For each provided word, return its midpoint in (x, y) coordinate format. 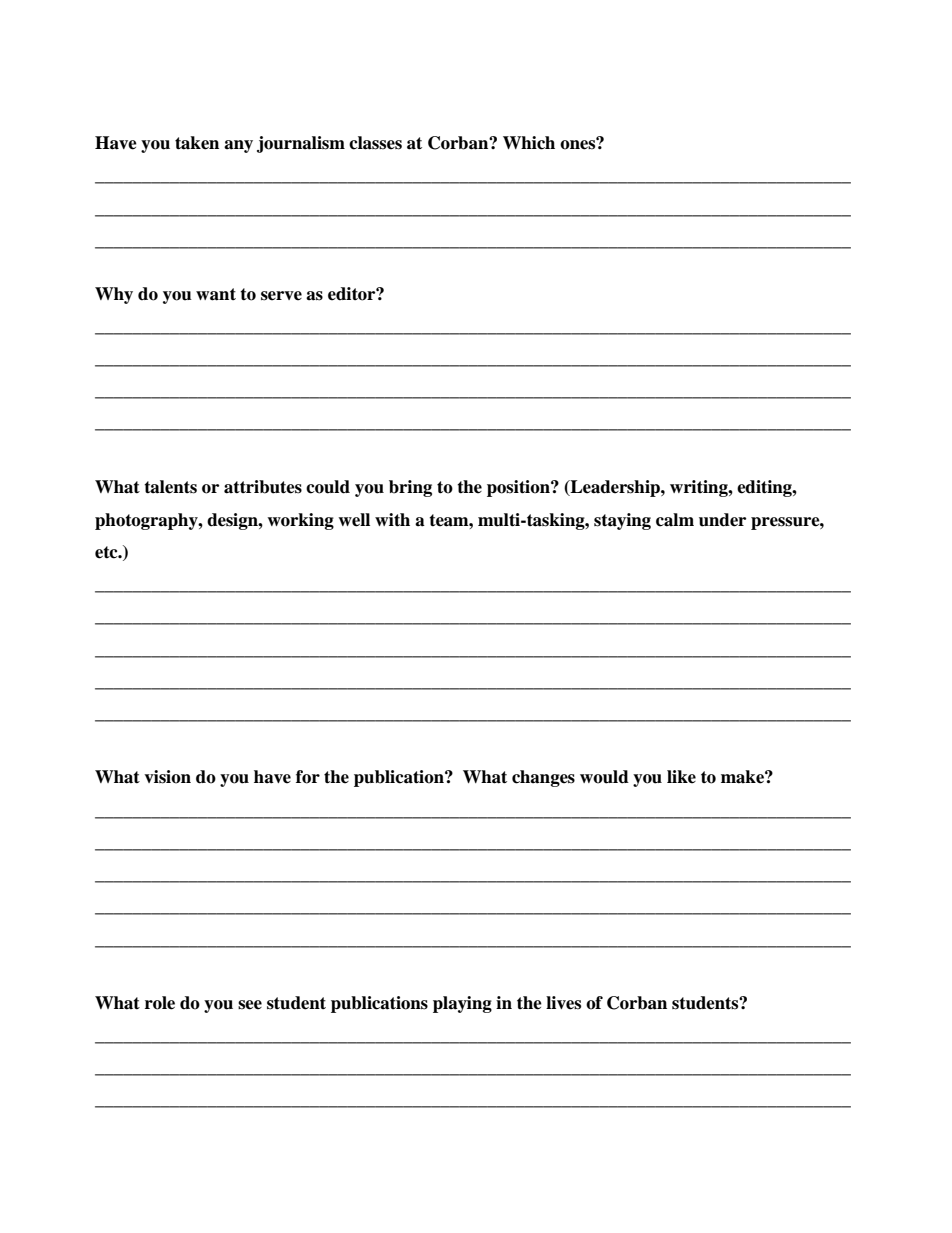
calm (675, 520)
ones (579, 144)
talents (170, 487)
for (308, 777)
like (681, 777)
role (160, 1003)
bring (410, 488)
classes (375, 143)
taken (197, 143)
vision (167, 777)
